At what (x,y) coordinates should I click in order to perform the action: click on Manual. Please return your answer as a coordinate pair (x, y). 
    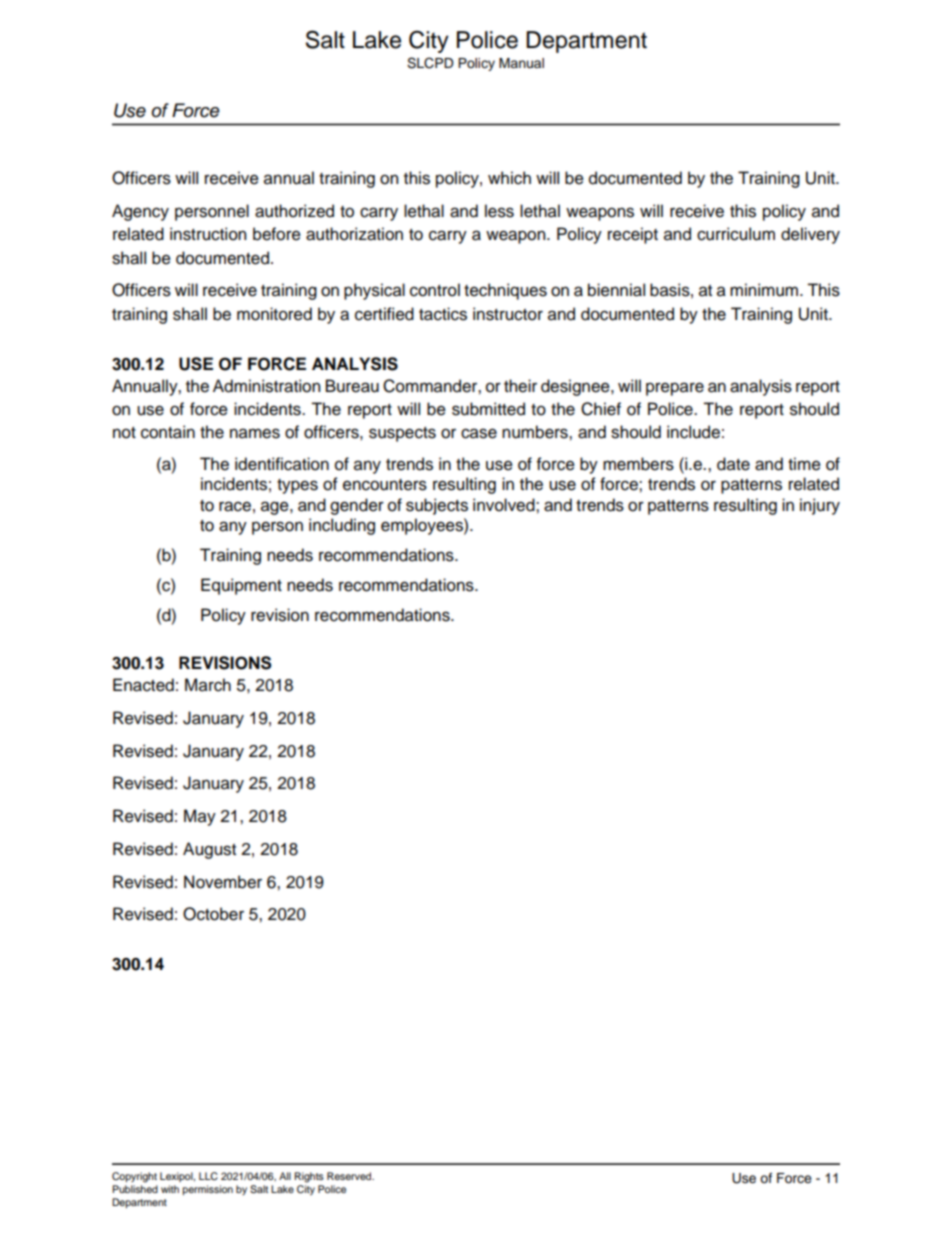
    Looking at the image, I should click on (521, 63).
